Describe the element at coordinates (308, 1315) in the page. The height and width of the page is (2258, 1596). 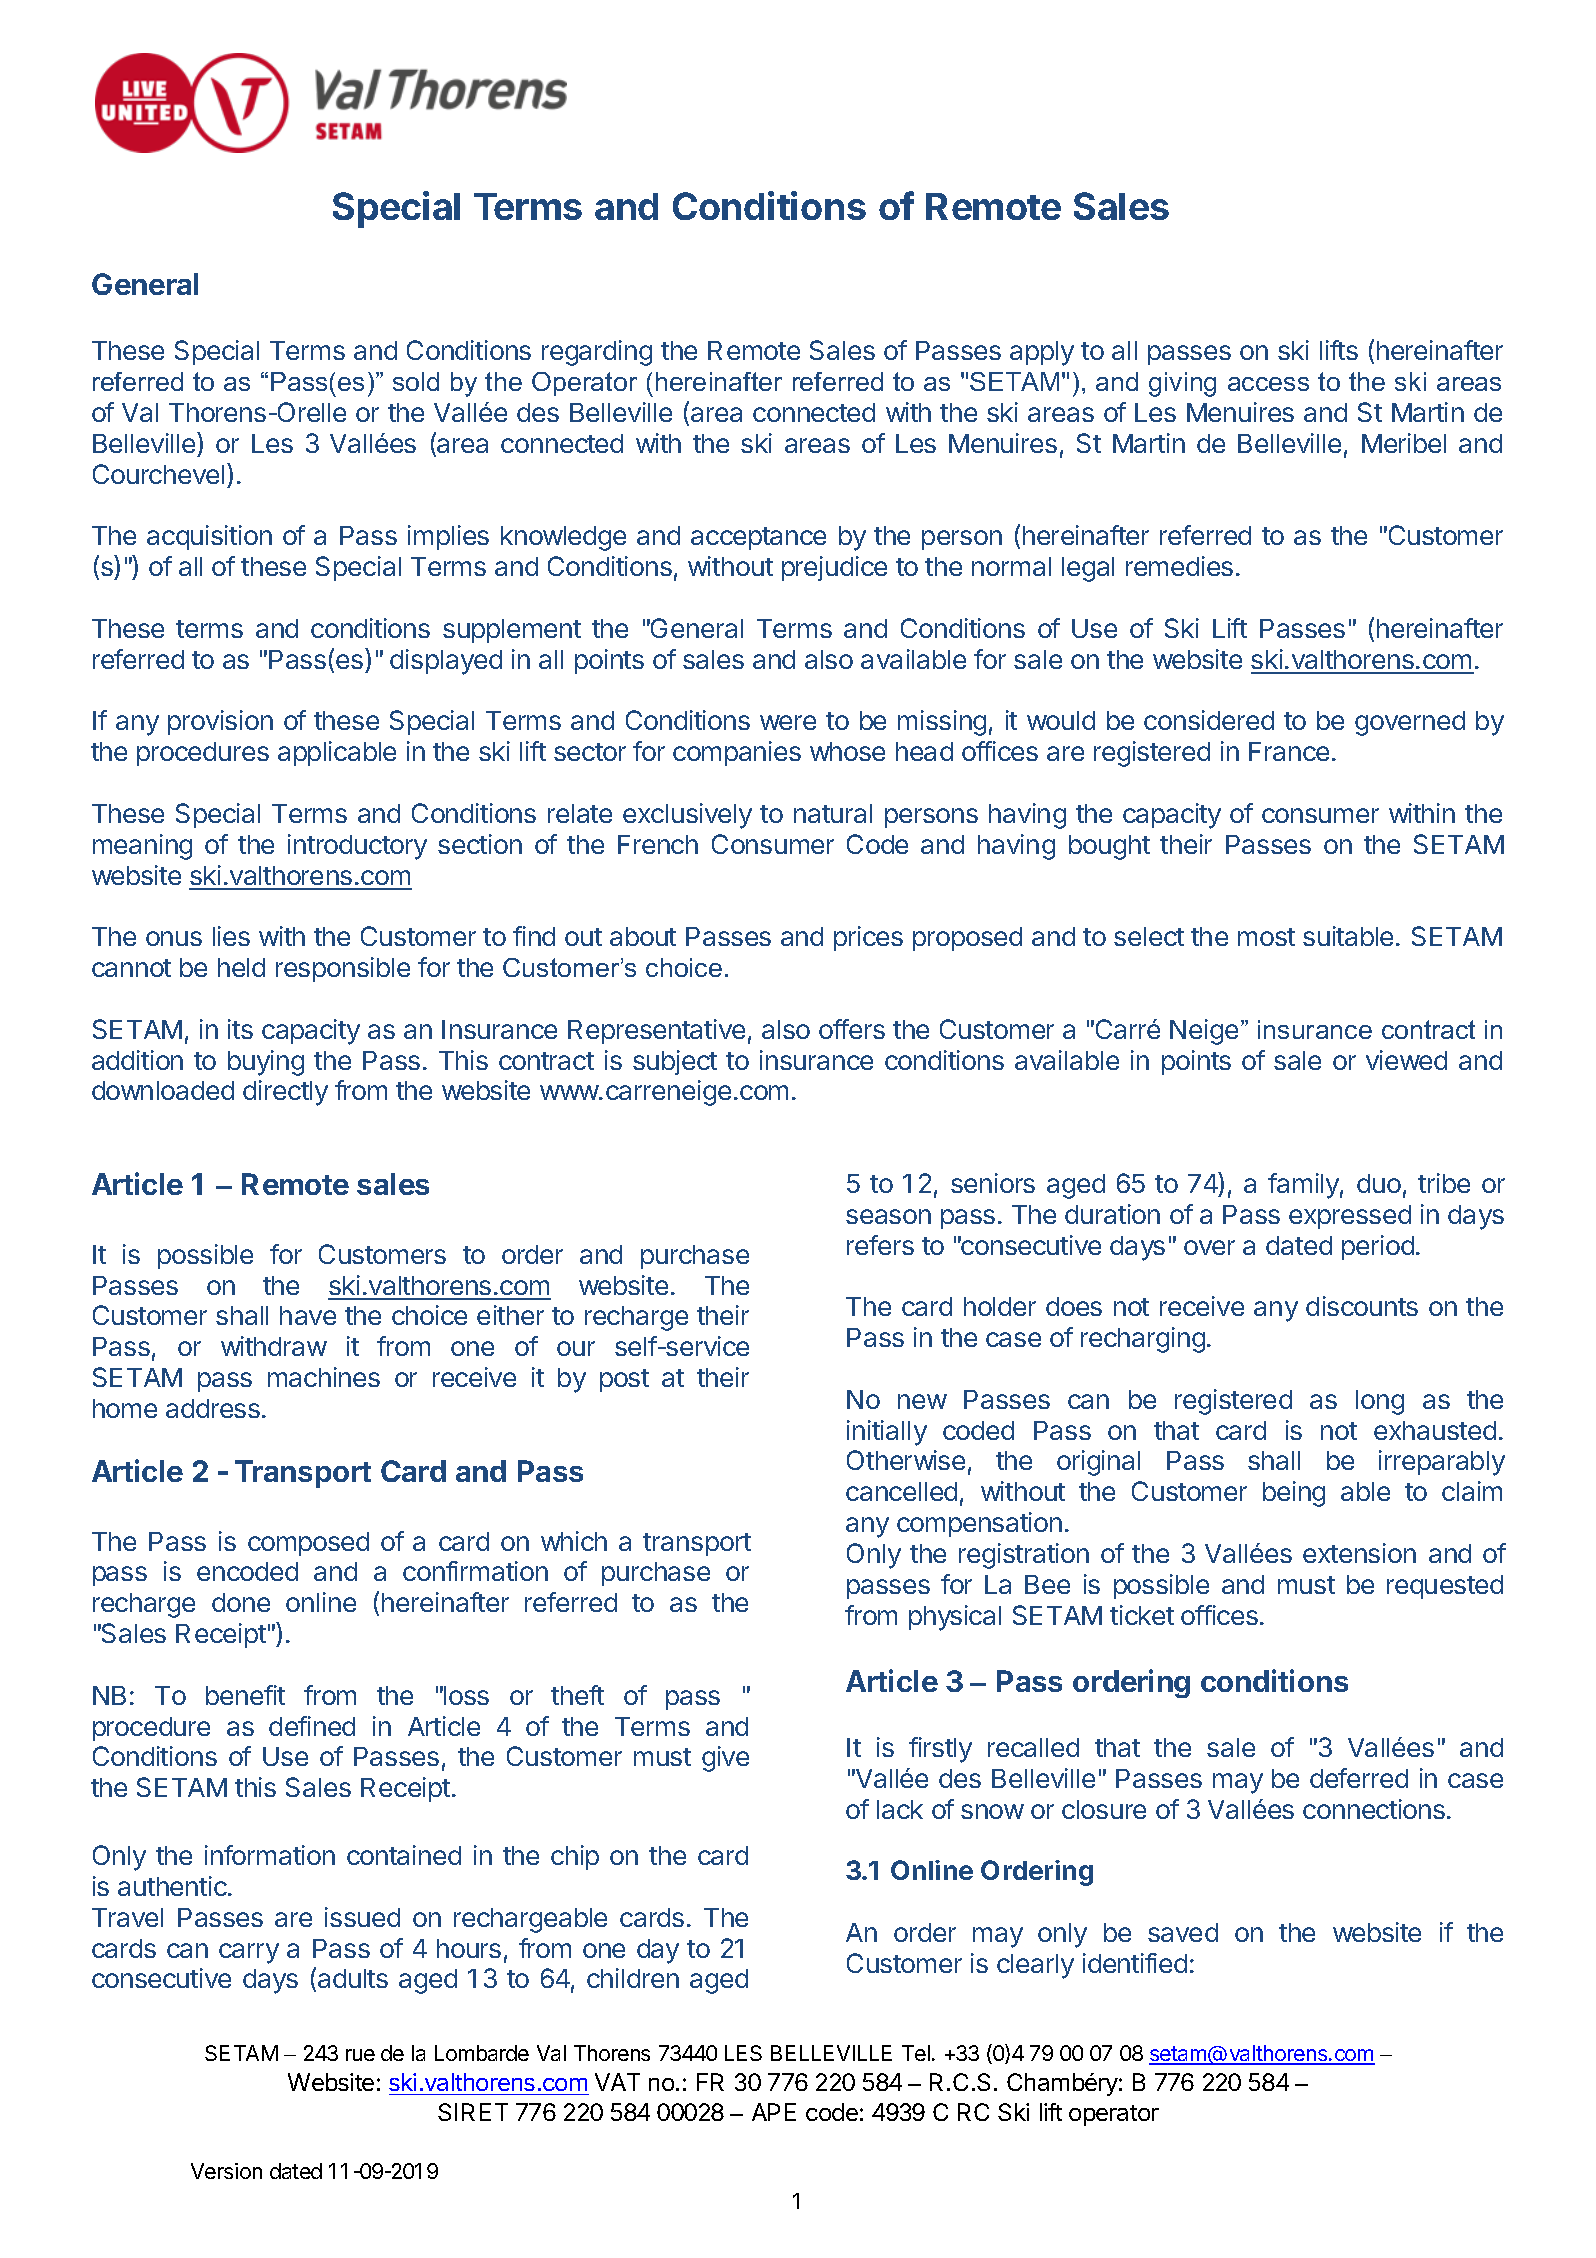
I see `have` at that location.
